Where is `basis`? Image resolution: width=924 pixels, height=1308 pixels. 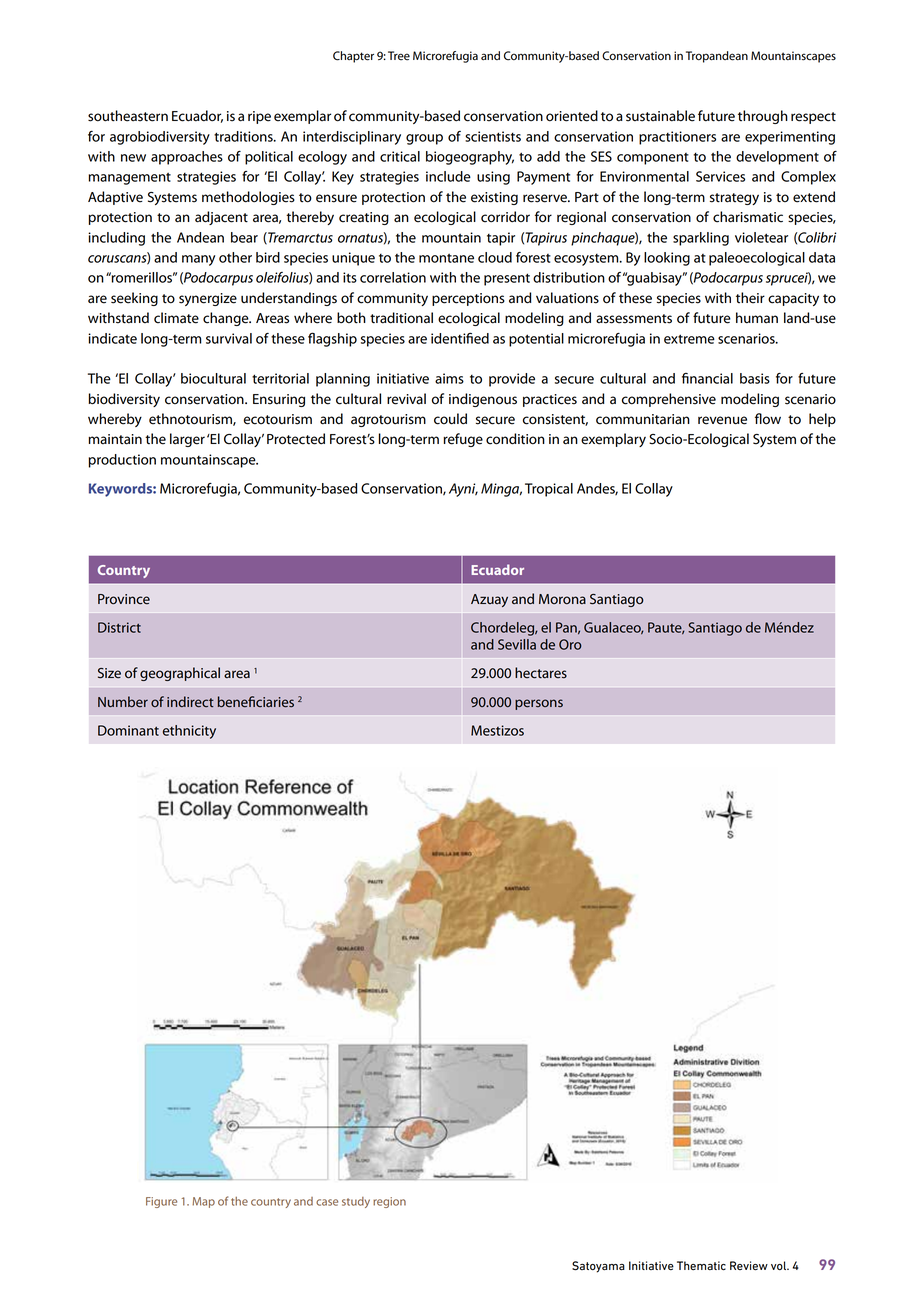
basis is located at coordinates (755, 378).
